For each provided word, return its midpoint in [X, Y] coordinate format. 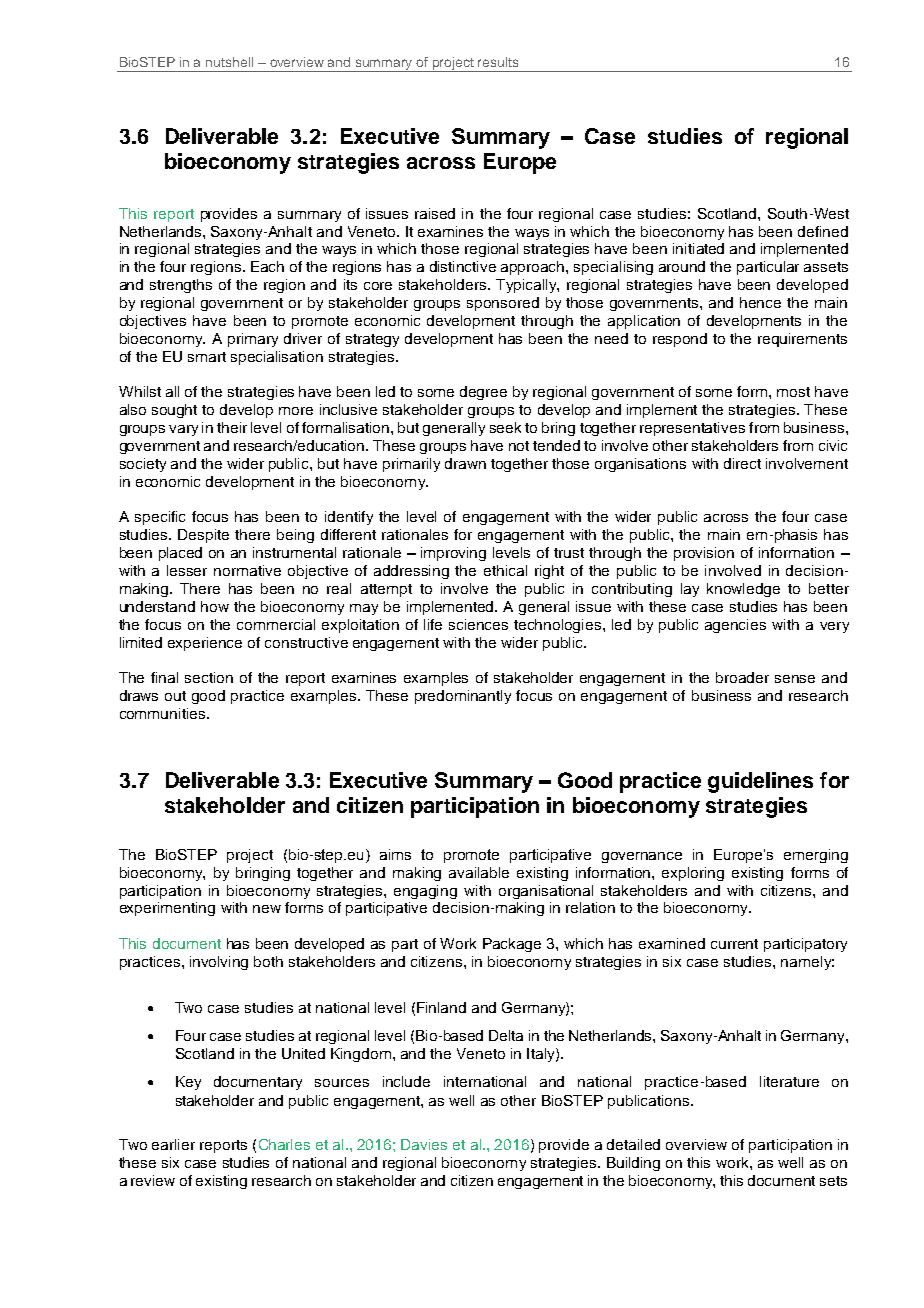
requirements [802, 340]
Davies [424, 1144]
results [498, 62]
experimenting [167, 909]
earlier [173, 1144]
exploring [693, 874]
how [215, 606]
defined [823, 231]
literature [789, 1081]
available [479, 872]
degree [483, 393]
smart [207, 357]
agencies [735, 626]
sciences [478, 624]
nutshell [229, 62]
